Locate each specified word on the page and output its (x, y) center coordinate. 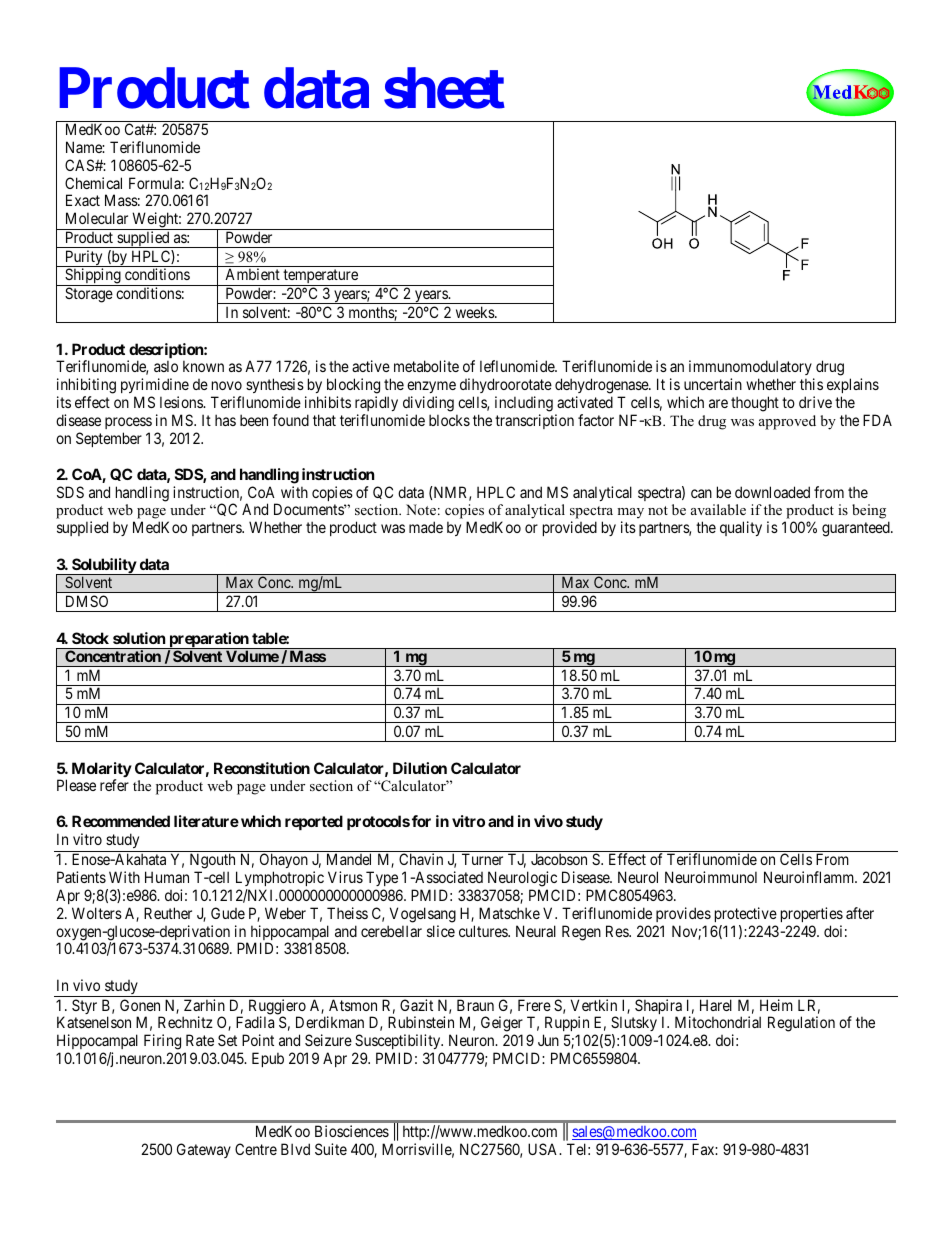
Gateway (204, 1150)
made (426, 527)
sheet (444, 88)
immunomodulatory (751, 369)
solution (139, 638)
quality (741, 528)
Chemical (93, 183)
